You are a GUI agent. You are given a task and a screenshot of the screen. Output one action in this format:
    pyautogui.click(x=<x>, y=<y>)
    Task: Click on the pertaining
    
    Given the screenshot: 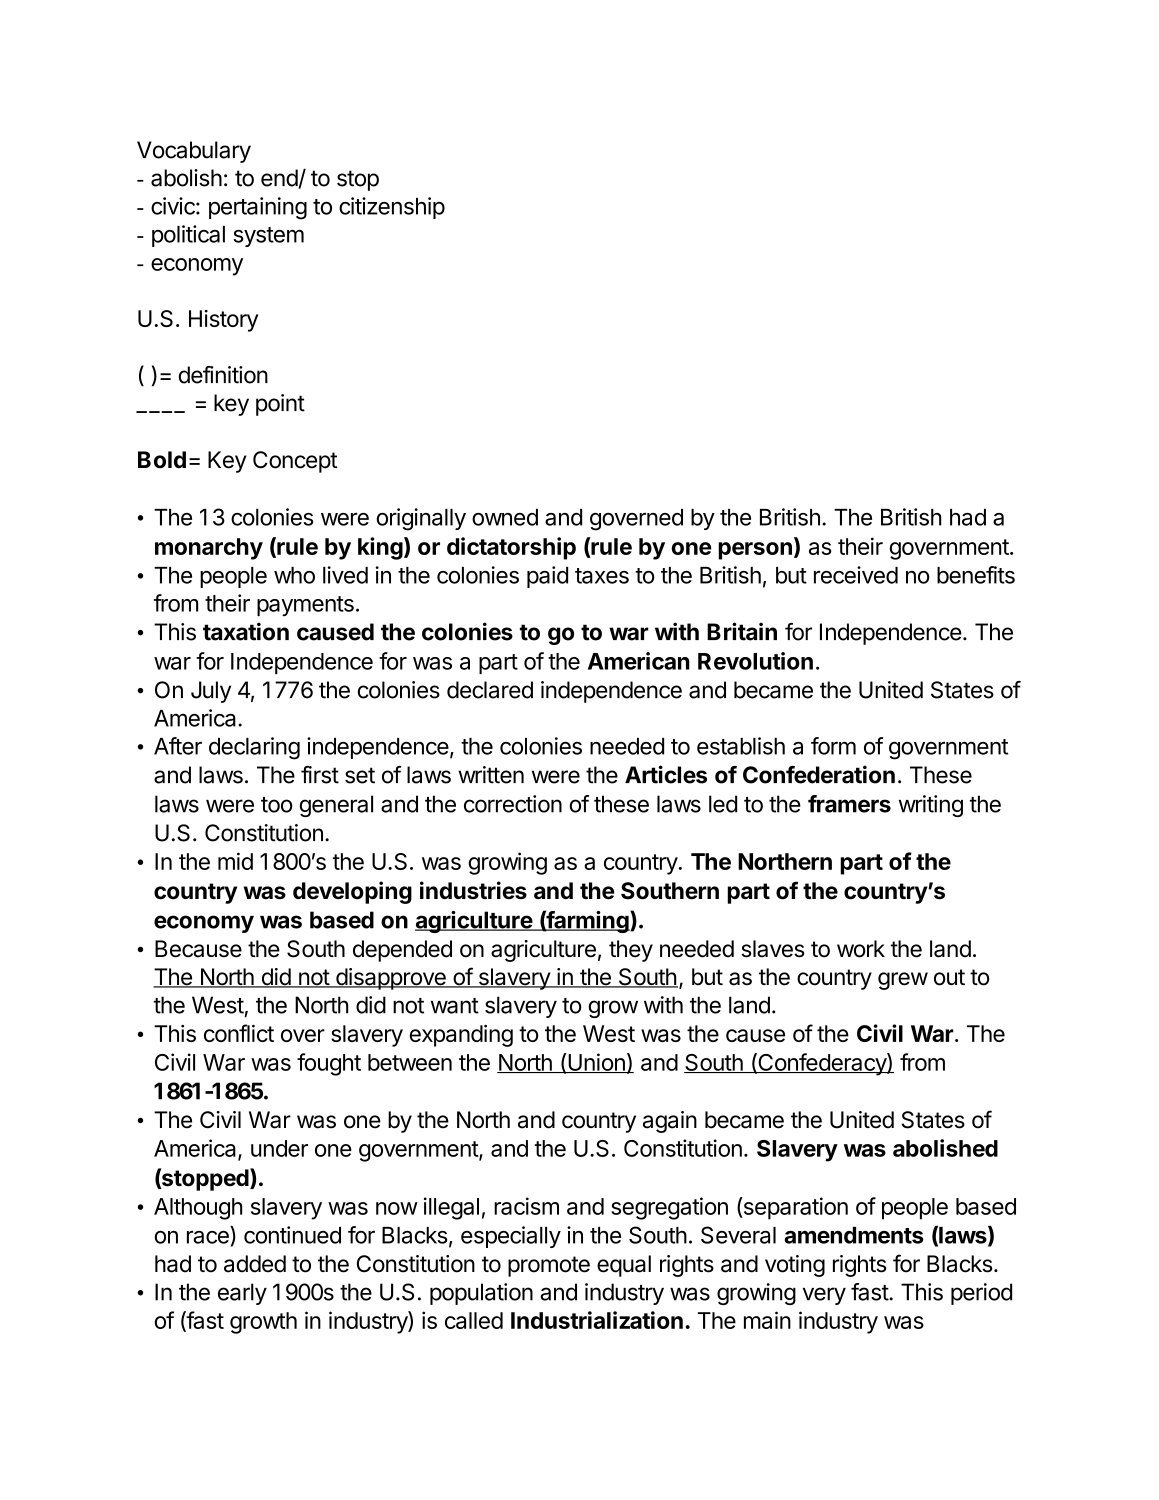 What is the action you would take?
    pyautogui.click(x=258, y=208)
